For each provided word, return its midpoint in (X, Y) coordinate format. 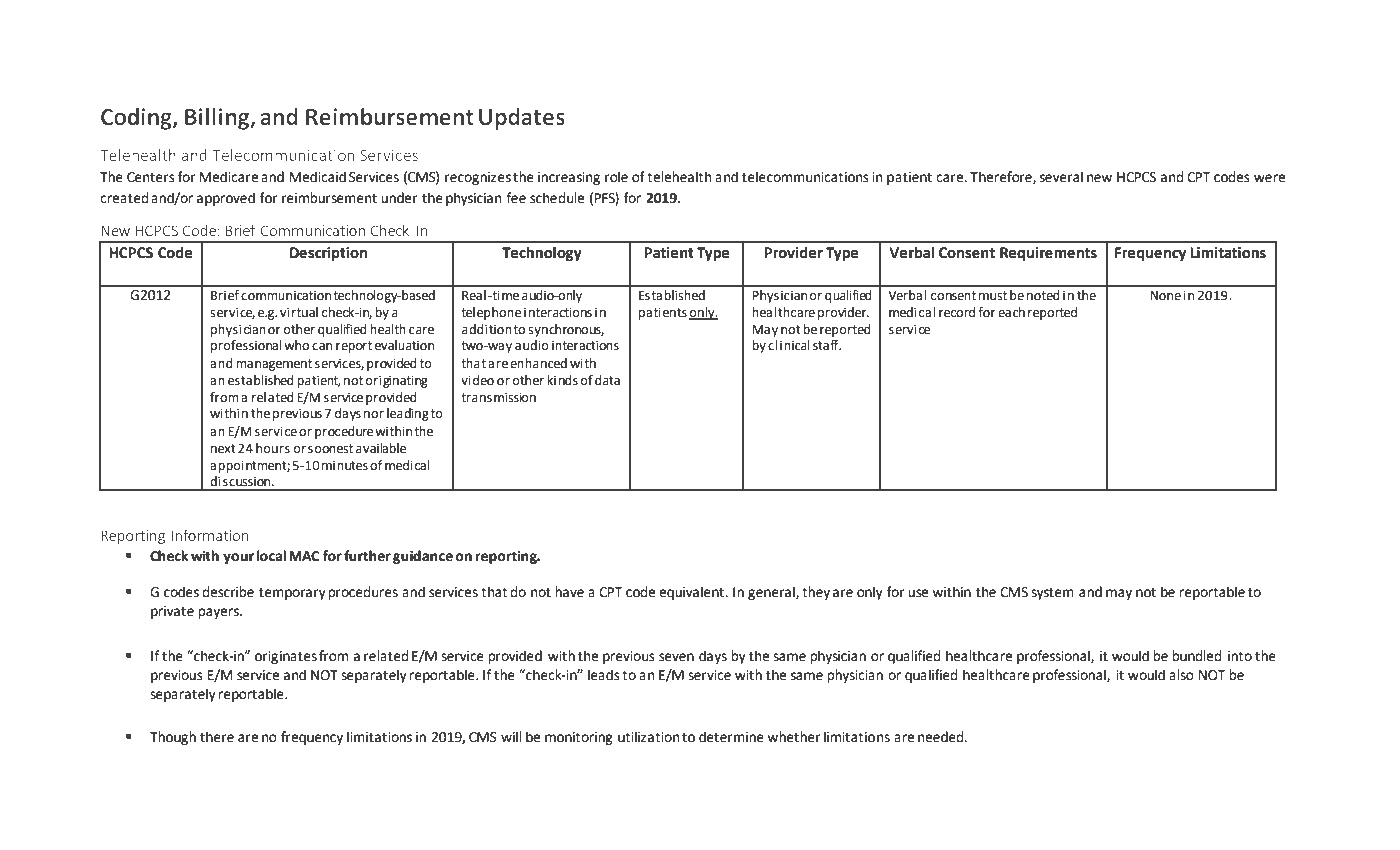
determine (731, 737)
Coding (137, 119)
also (1181, 675)
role (616, 177)
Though (173, 738)
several (1061, 177)
